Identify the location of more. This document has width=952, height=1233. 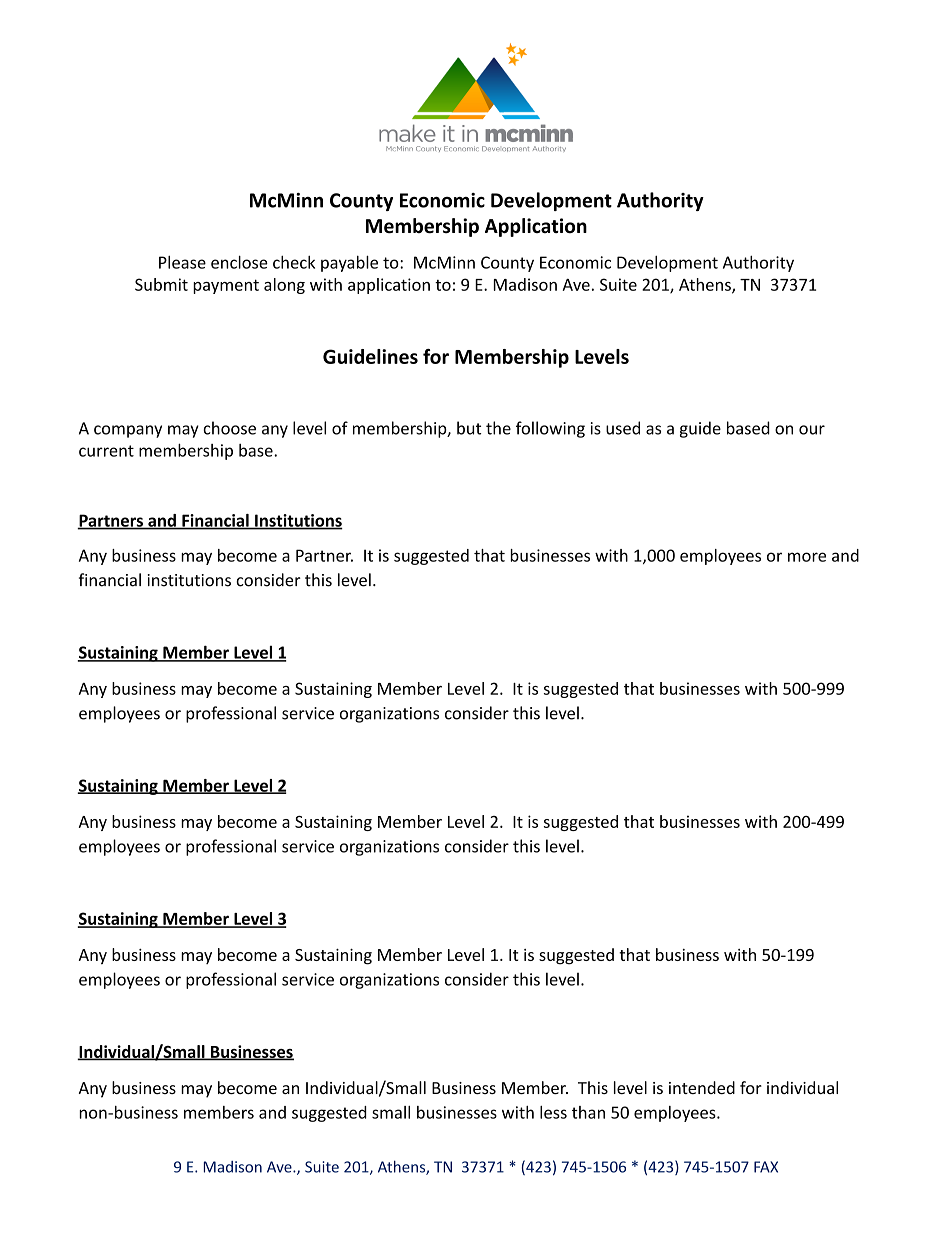
(807, 557).
